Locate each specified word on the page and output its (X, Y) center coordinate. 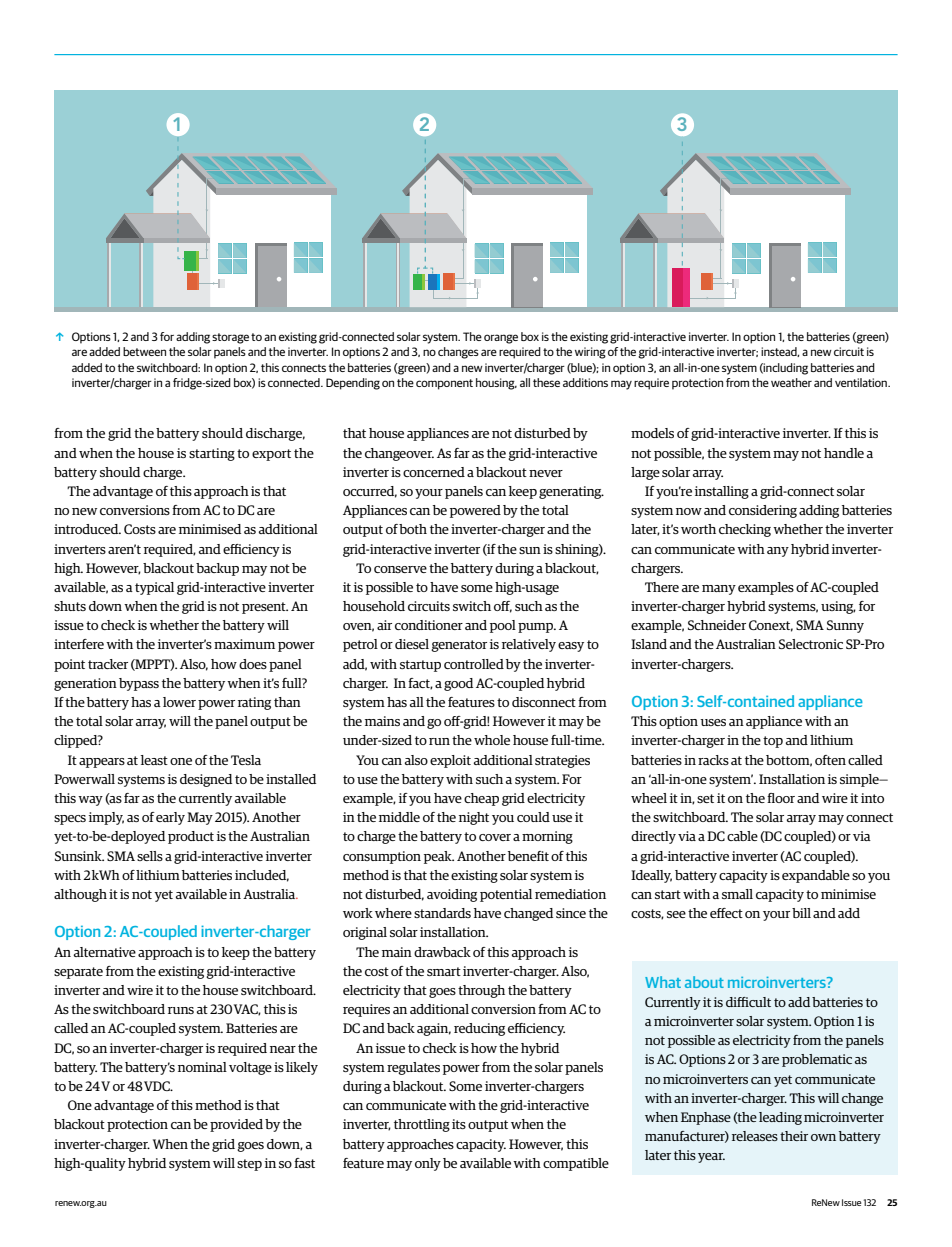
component (444, 384)
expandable (816, 876)
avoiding (452, 895)
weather (791, 382)
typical (154, 588)
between (144, 351)
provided (236, 1125)
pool (503, 626)
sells (150, 856)
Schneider (717, 625)
